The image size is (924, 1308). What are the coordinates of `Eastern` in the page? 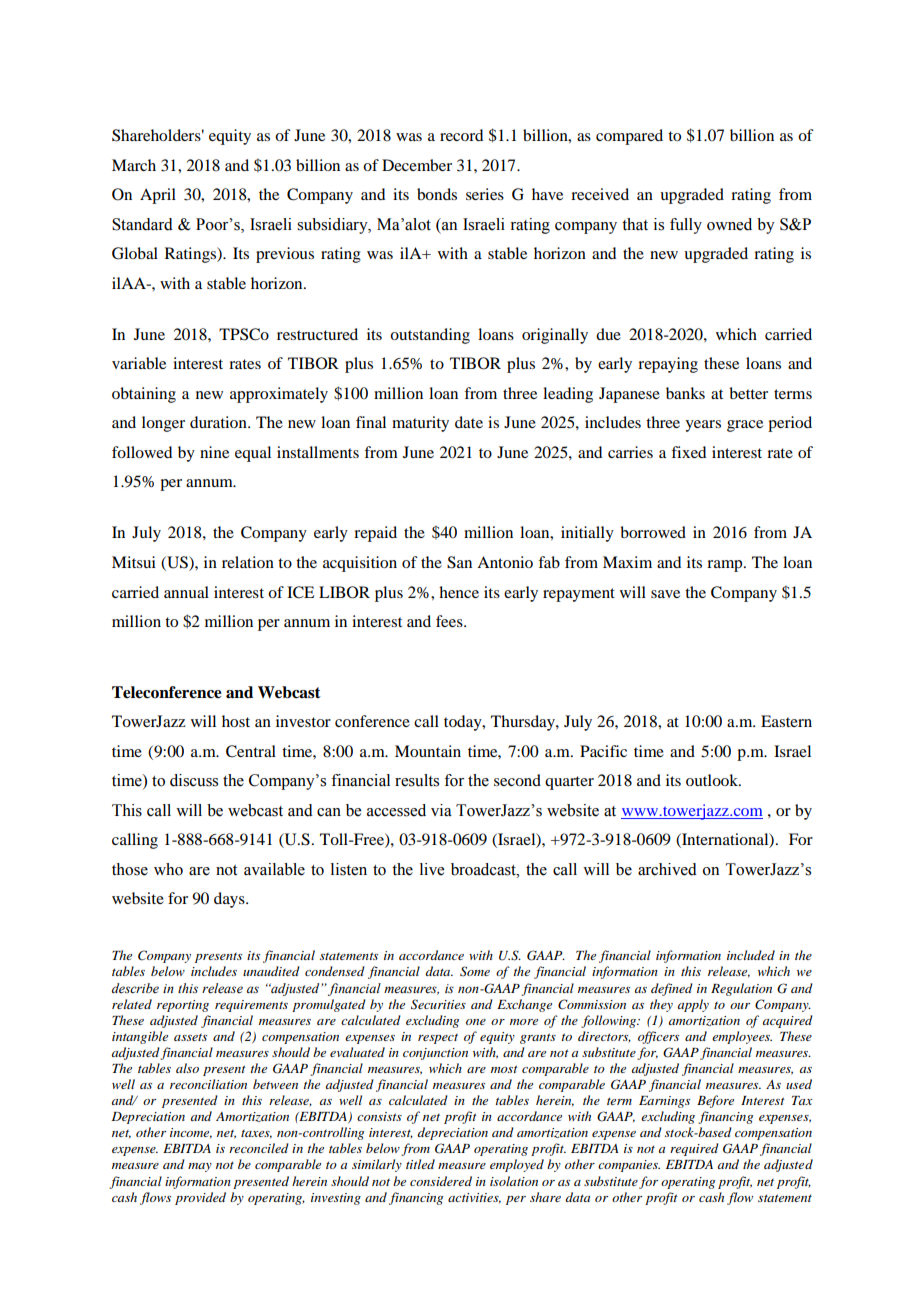 It's located at (786, 721).
